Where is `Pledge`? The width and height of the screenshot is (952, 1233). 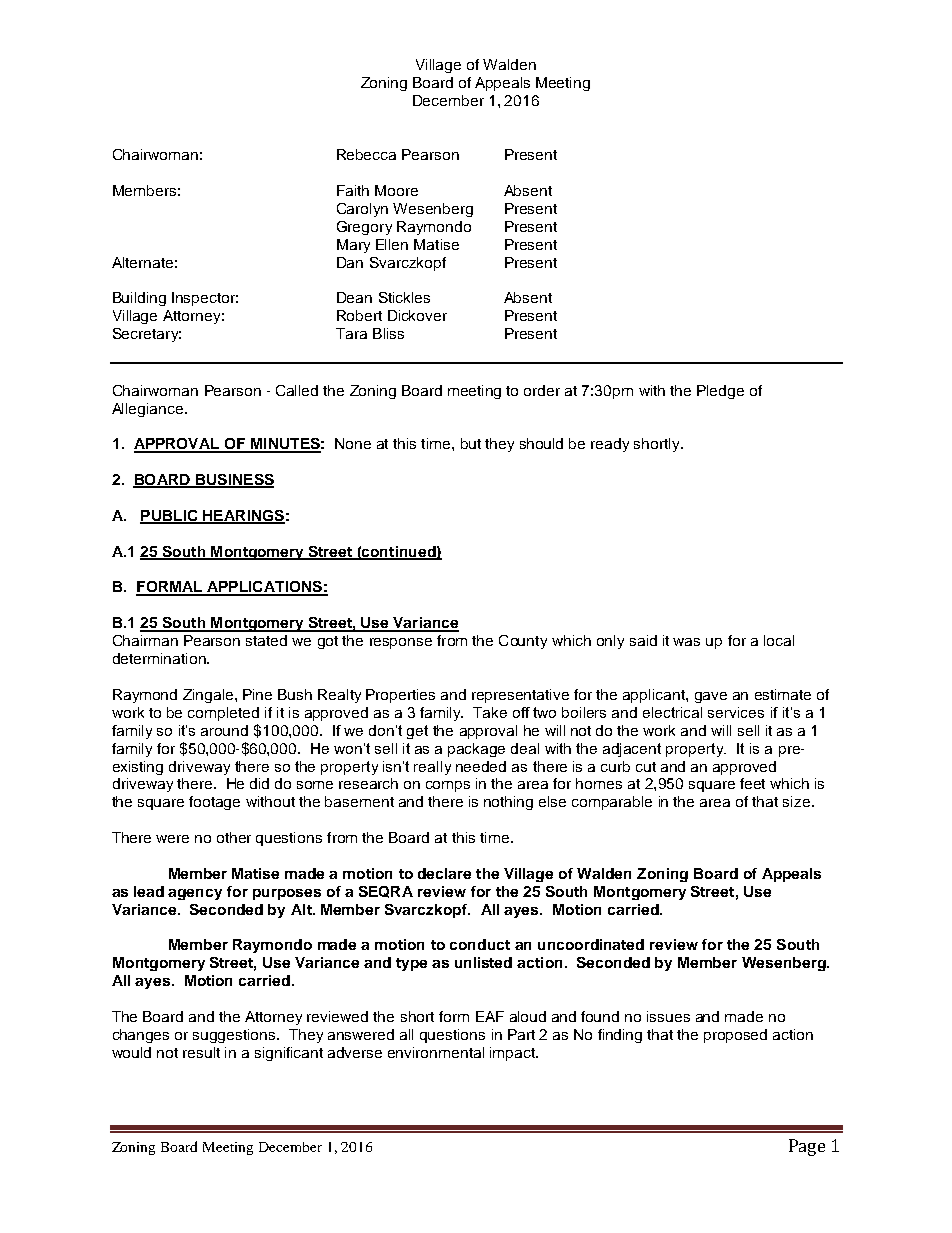 Pledge is located at coordinates (720, 392).
